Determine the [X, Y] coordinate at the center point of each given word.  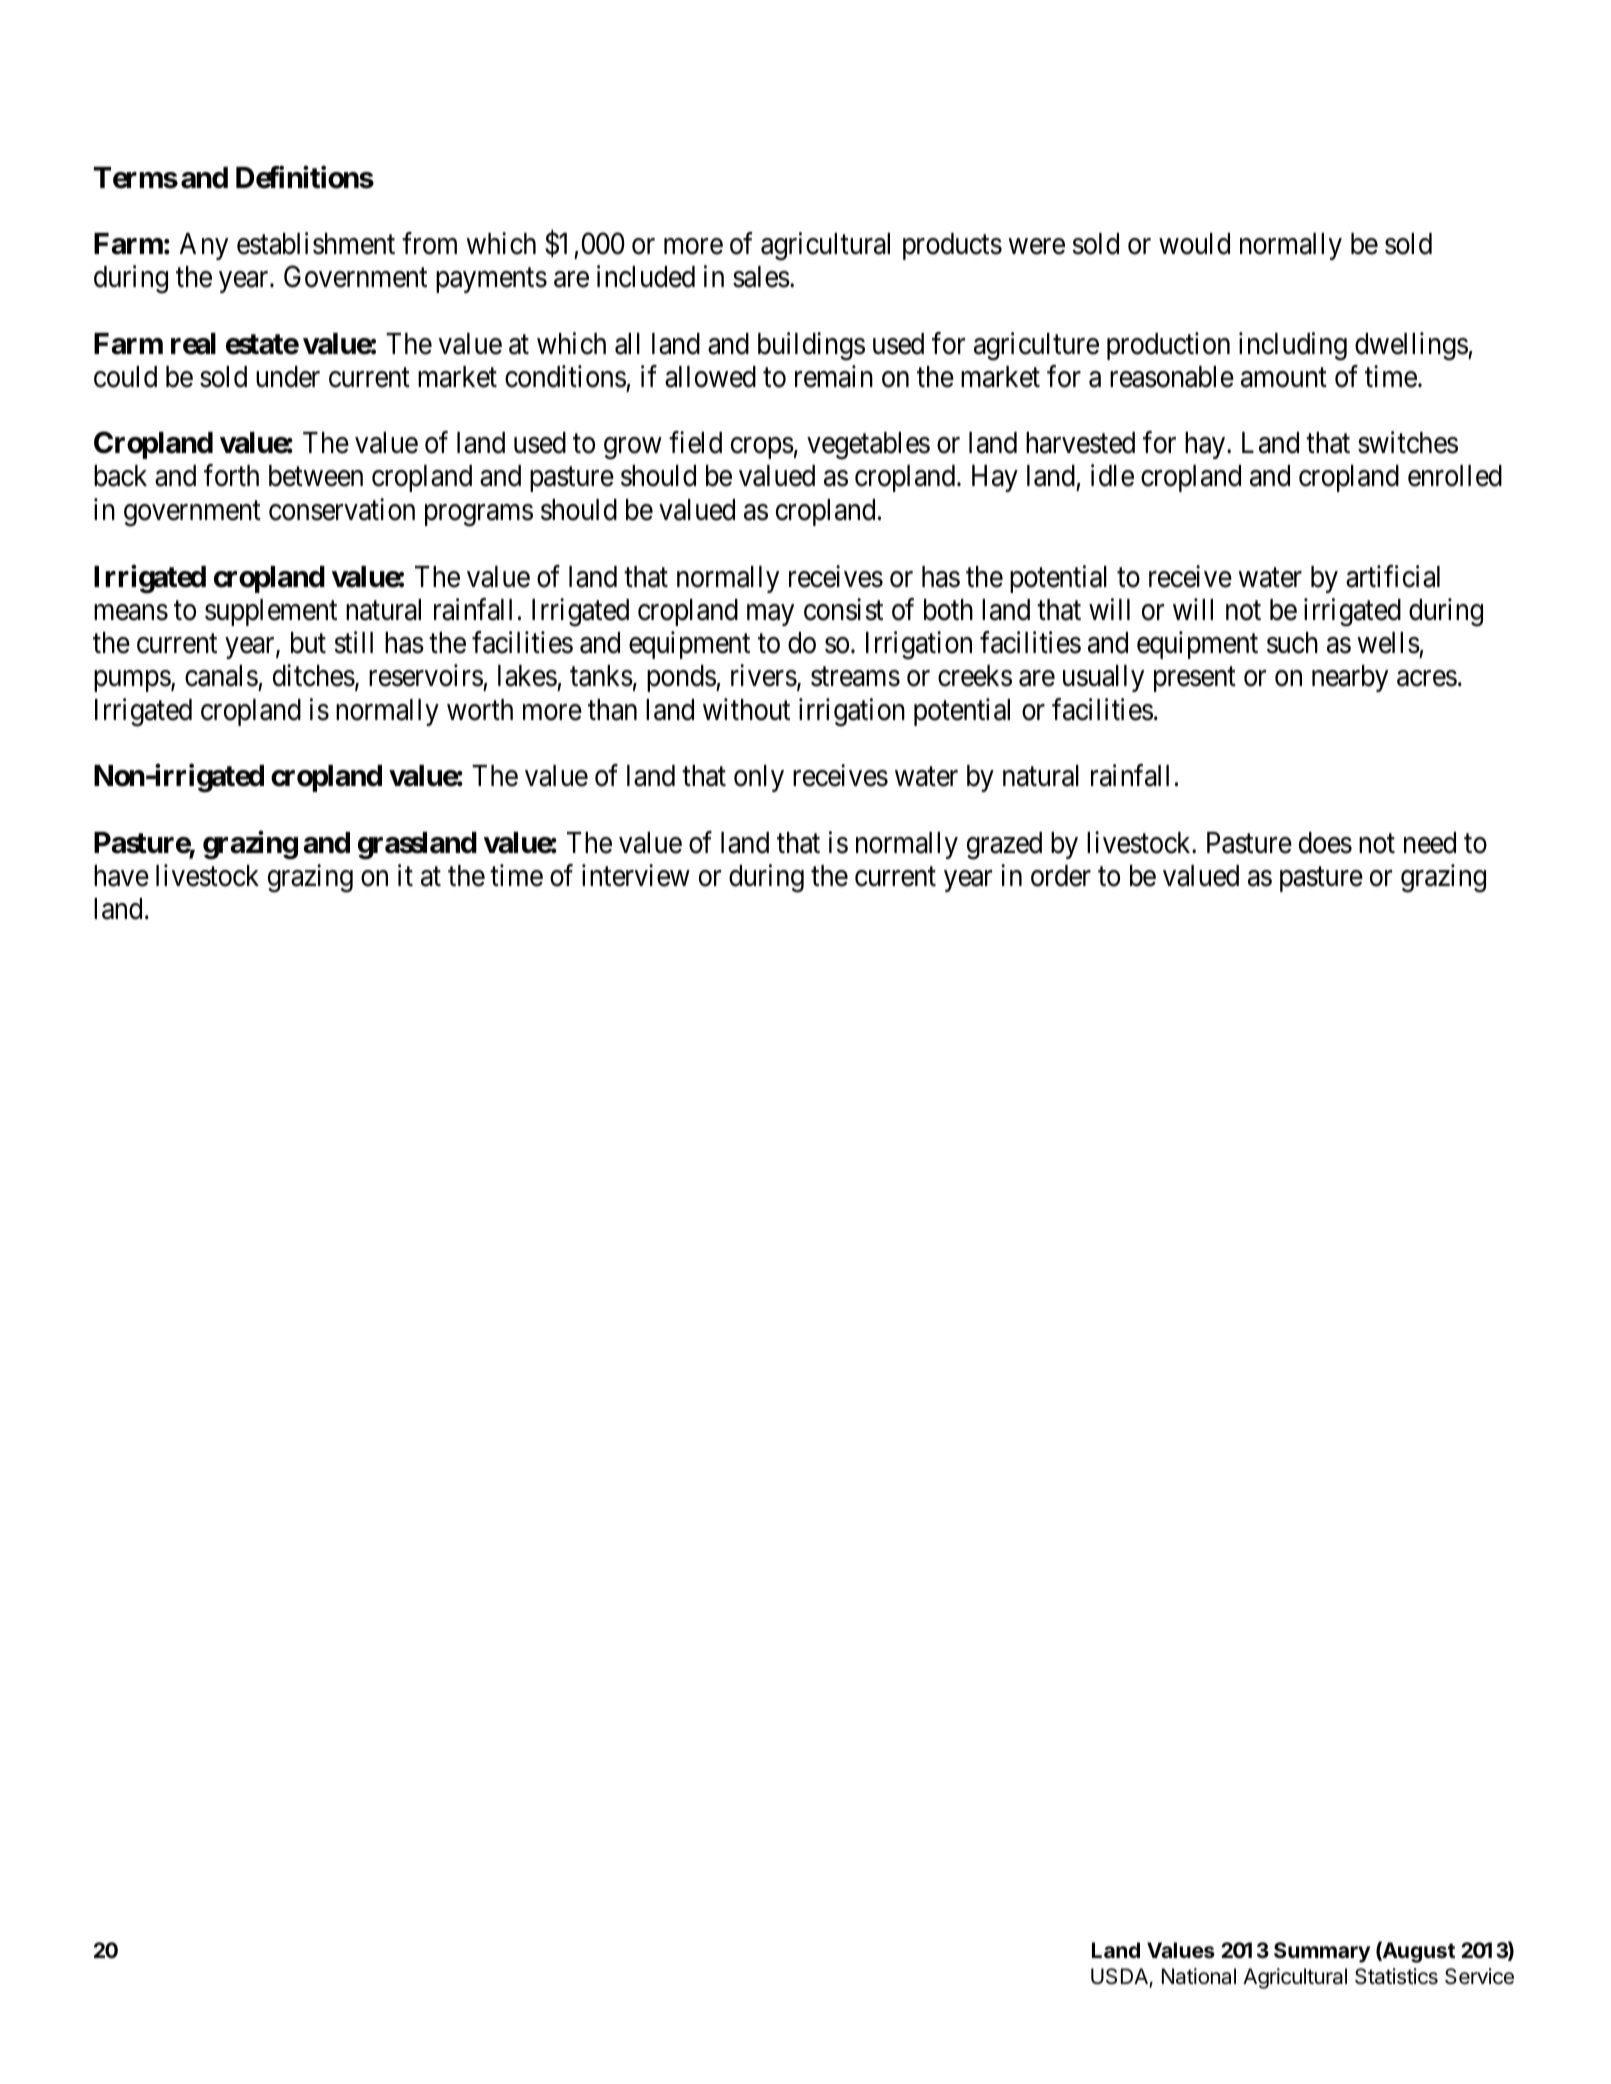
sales [761, 277]
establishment [316, 243]
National [1199, 1976]
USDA [1120, 1978]
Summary [1322, 1952]
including [1293, 346]
